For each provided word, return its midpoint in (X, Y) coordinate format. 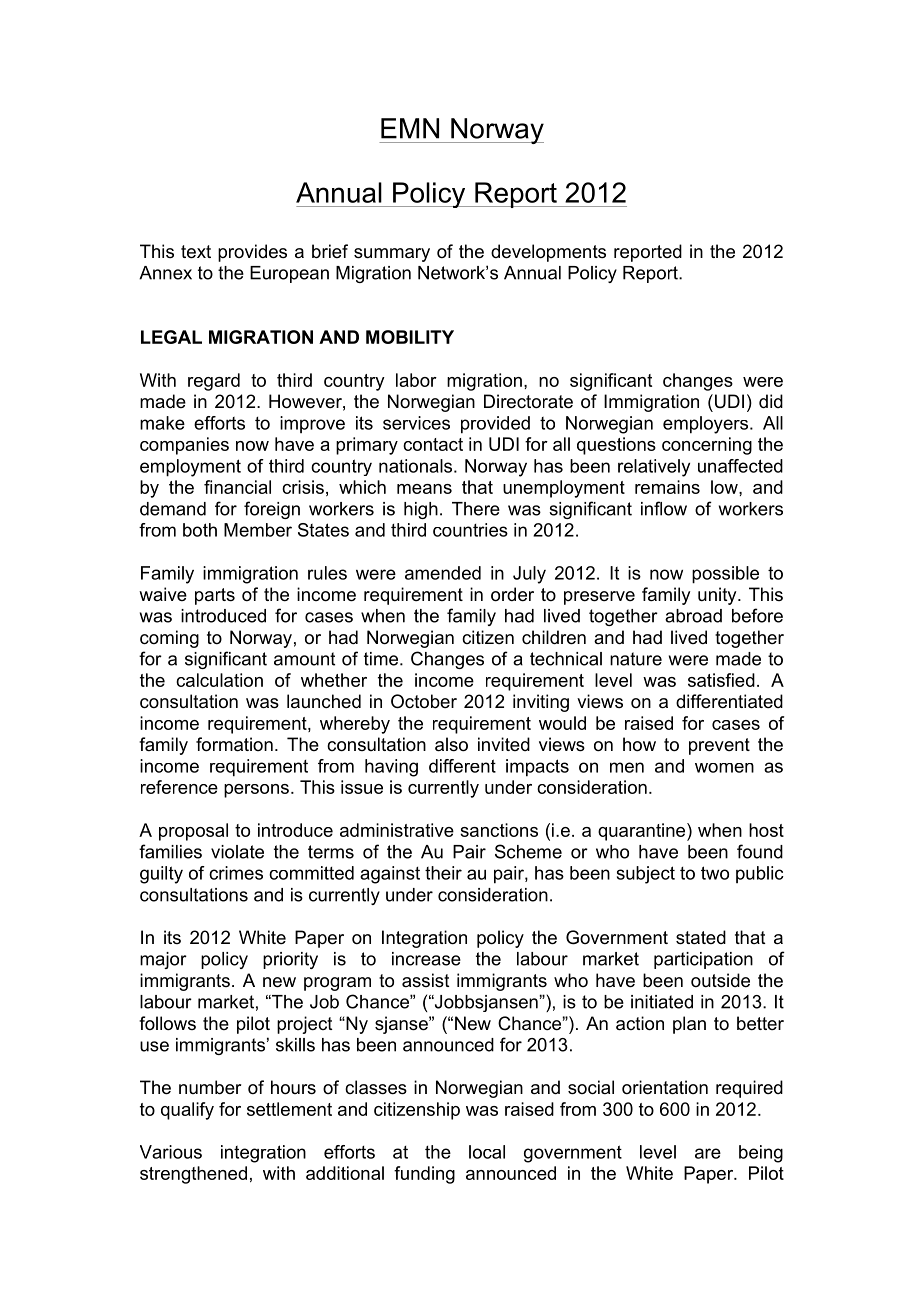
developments (548, 253)
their (443, 873)
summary (392, 255)
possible (725, 575)
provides (252, 253)
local (487, 1152)
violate (237, 852)
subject (646, 875)
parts (215, 596)
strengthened (193, 1175)
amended (443, 573)
